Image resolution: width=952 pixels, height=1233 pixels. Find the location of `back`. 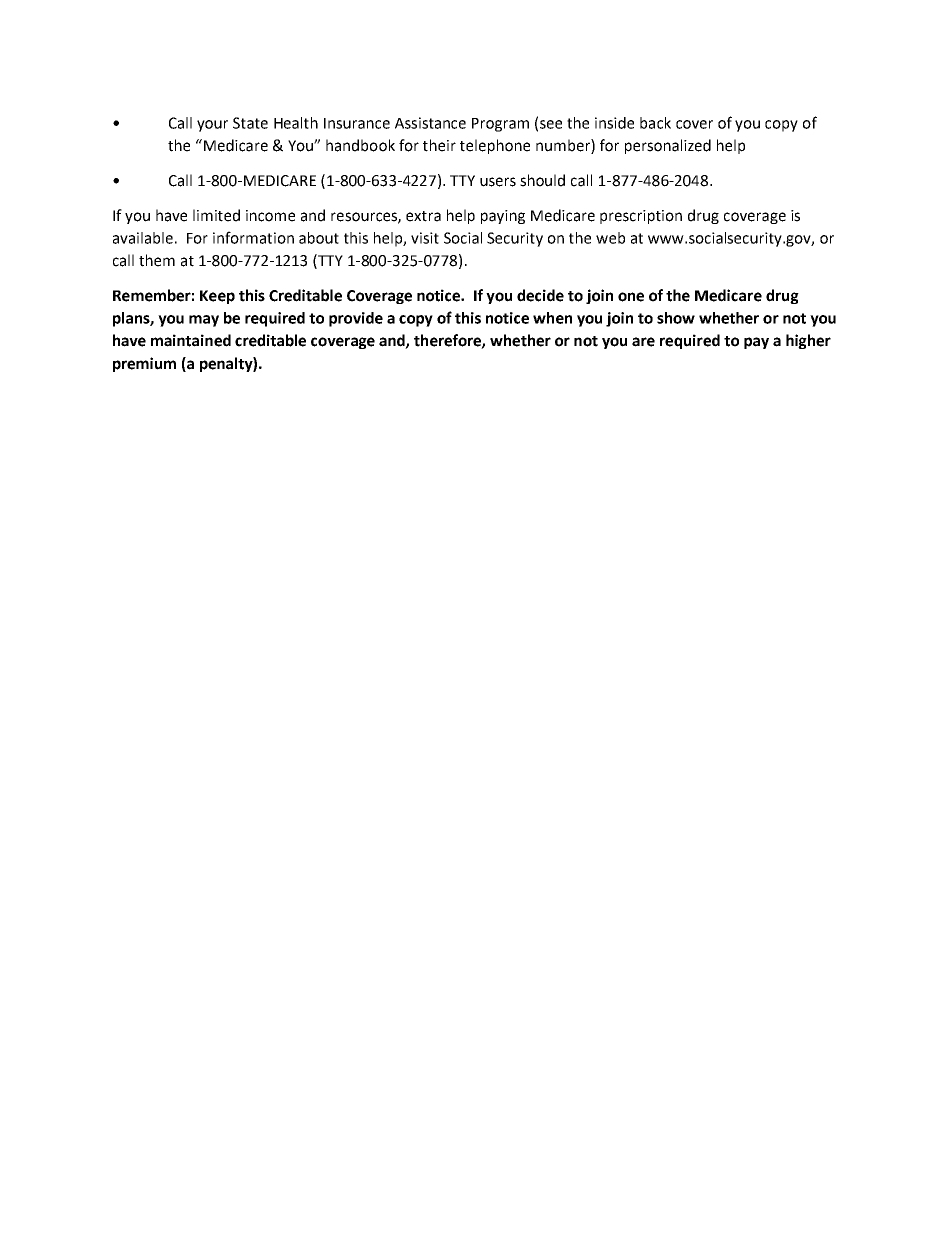

back is located at coordinates (655, 123).
